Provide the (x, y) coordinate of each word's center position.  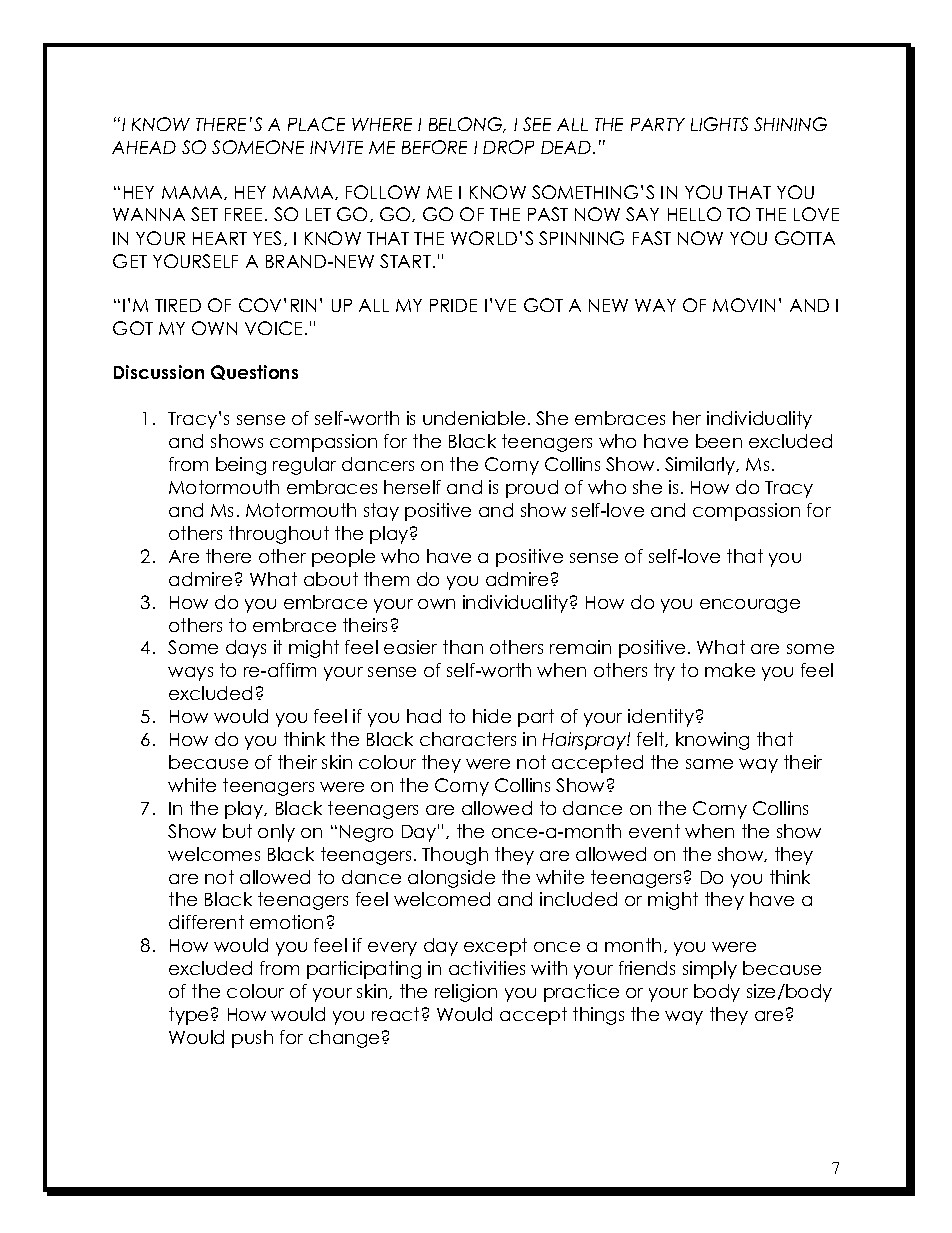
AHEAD (144, 147)
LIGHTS (719, 124)
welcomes (214, 854)
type (188, 1016)
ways (190, 674)
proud (532, 489)
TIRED (178, 305)
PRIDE (453, 305)
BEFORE (434, 147)
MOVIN (744, 305)
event (654, 831)
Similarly (701, 466)
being (241, 466)
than (463, 647)
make (730, 670)
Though (455, 856)
